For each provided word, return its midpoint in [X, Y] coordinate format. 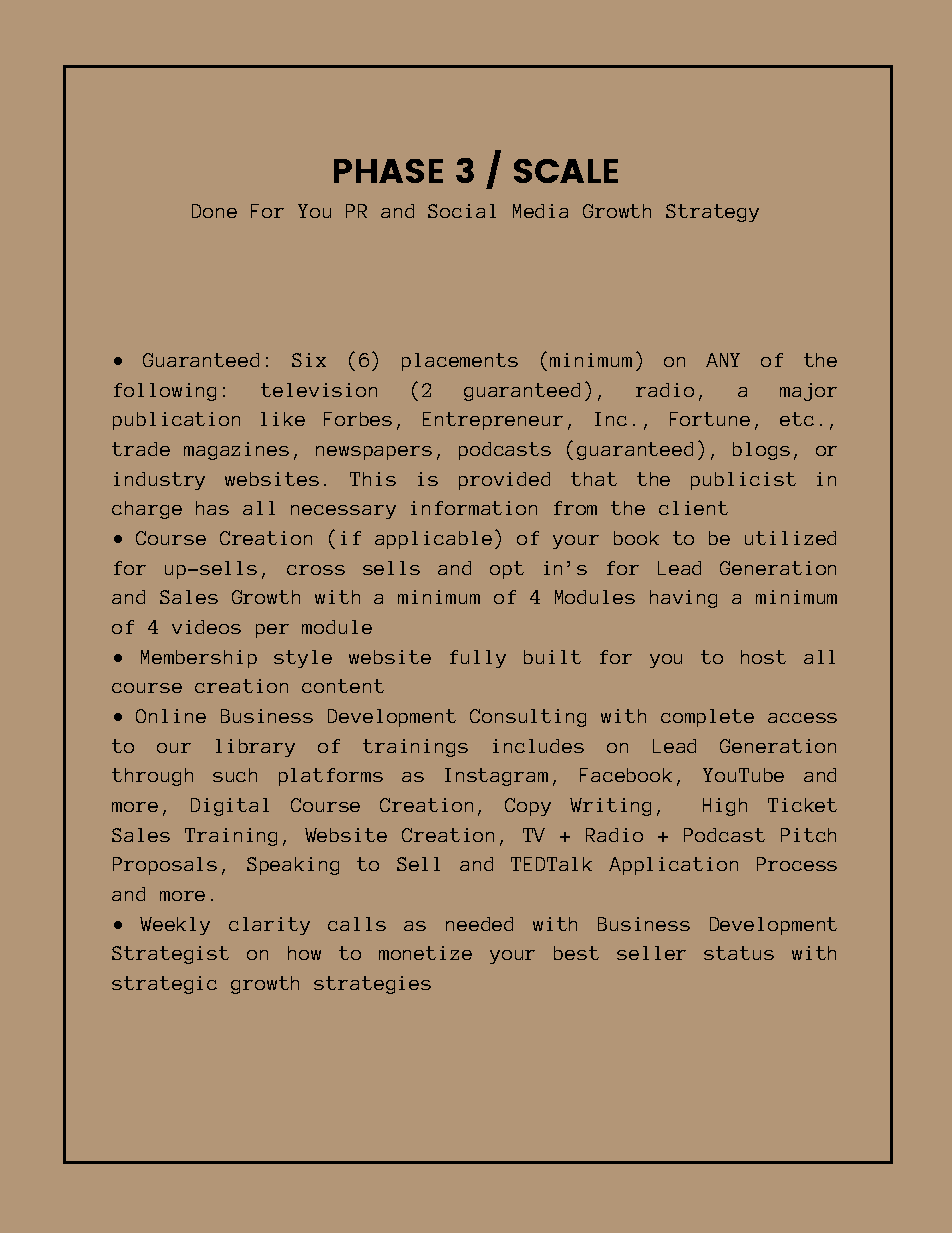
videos [206, 627]
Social [462, 211]
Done [214, 211]
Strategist [170, 955]
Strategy [712, 213]
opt [507, 570]
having [683, 599]
